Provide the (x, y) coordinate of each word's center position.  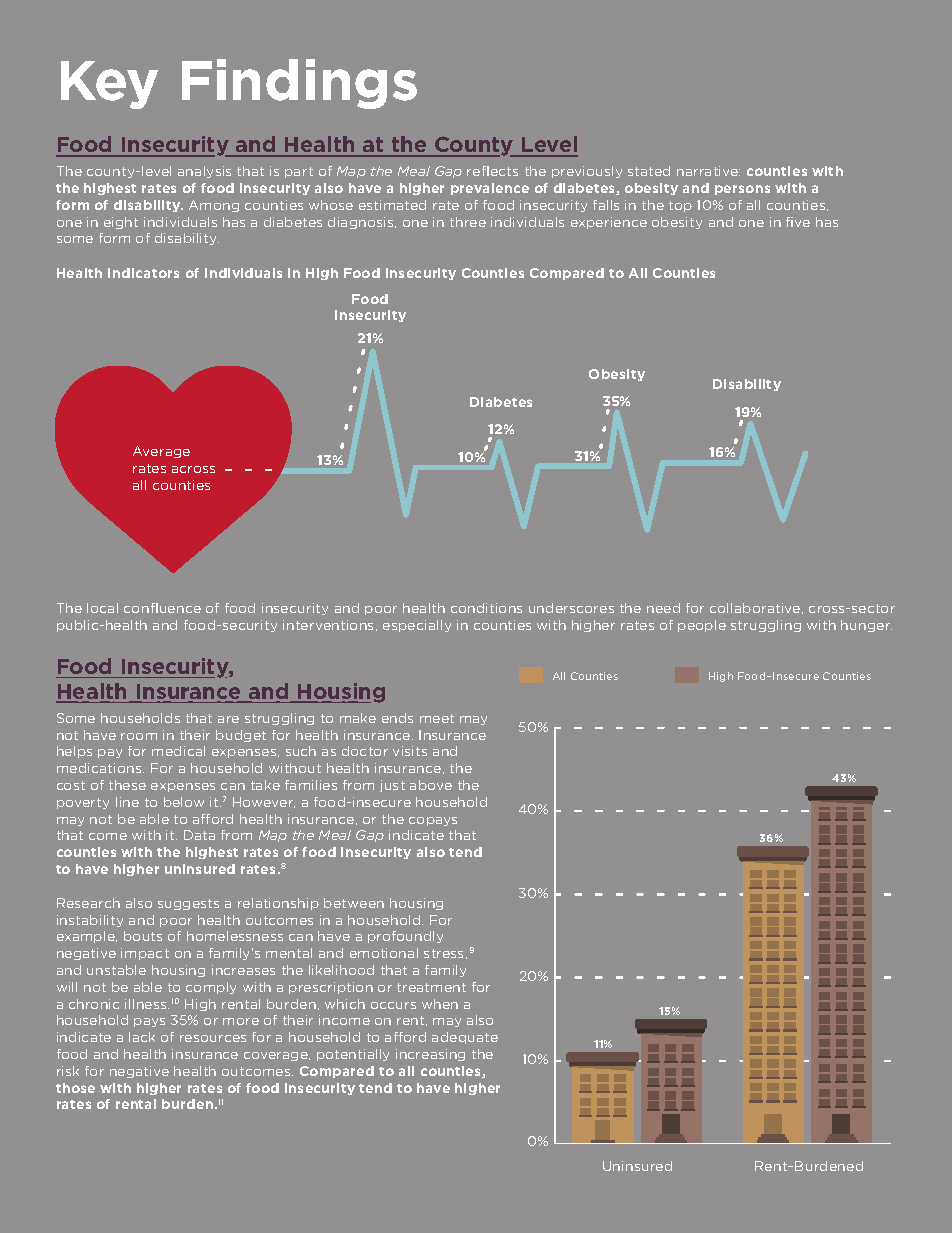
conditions (486, 608)
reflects (492, 171)
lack (142, 1037)
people (702, 626)
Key (109, 85)
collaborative (756, 608)
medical (178, 751)
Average (161, 452)
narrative (708, 171)
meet (437, 718)
